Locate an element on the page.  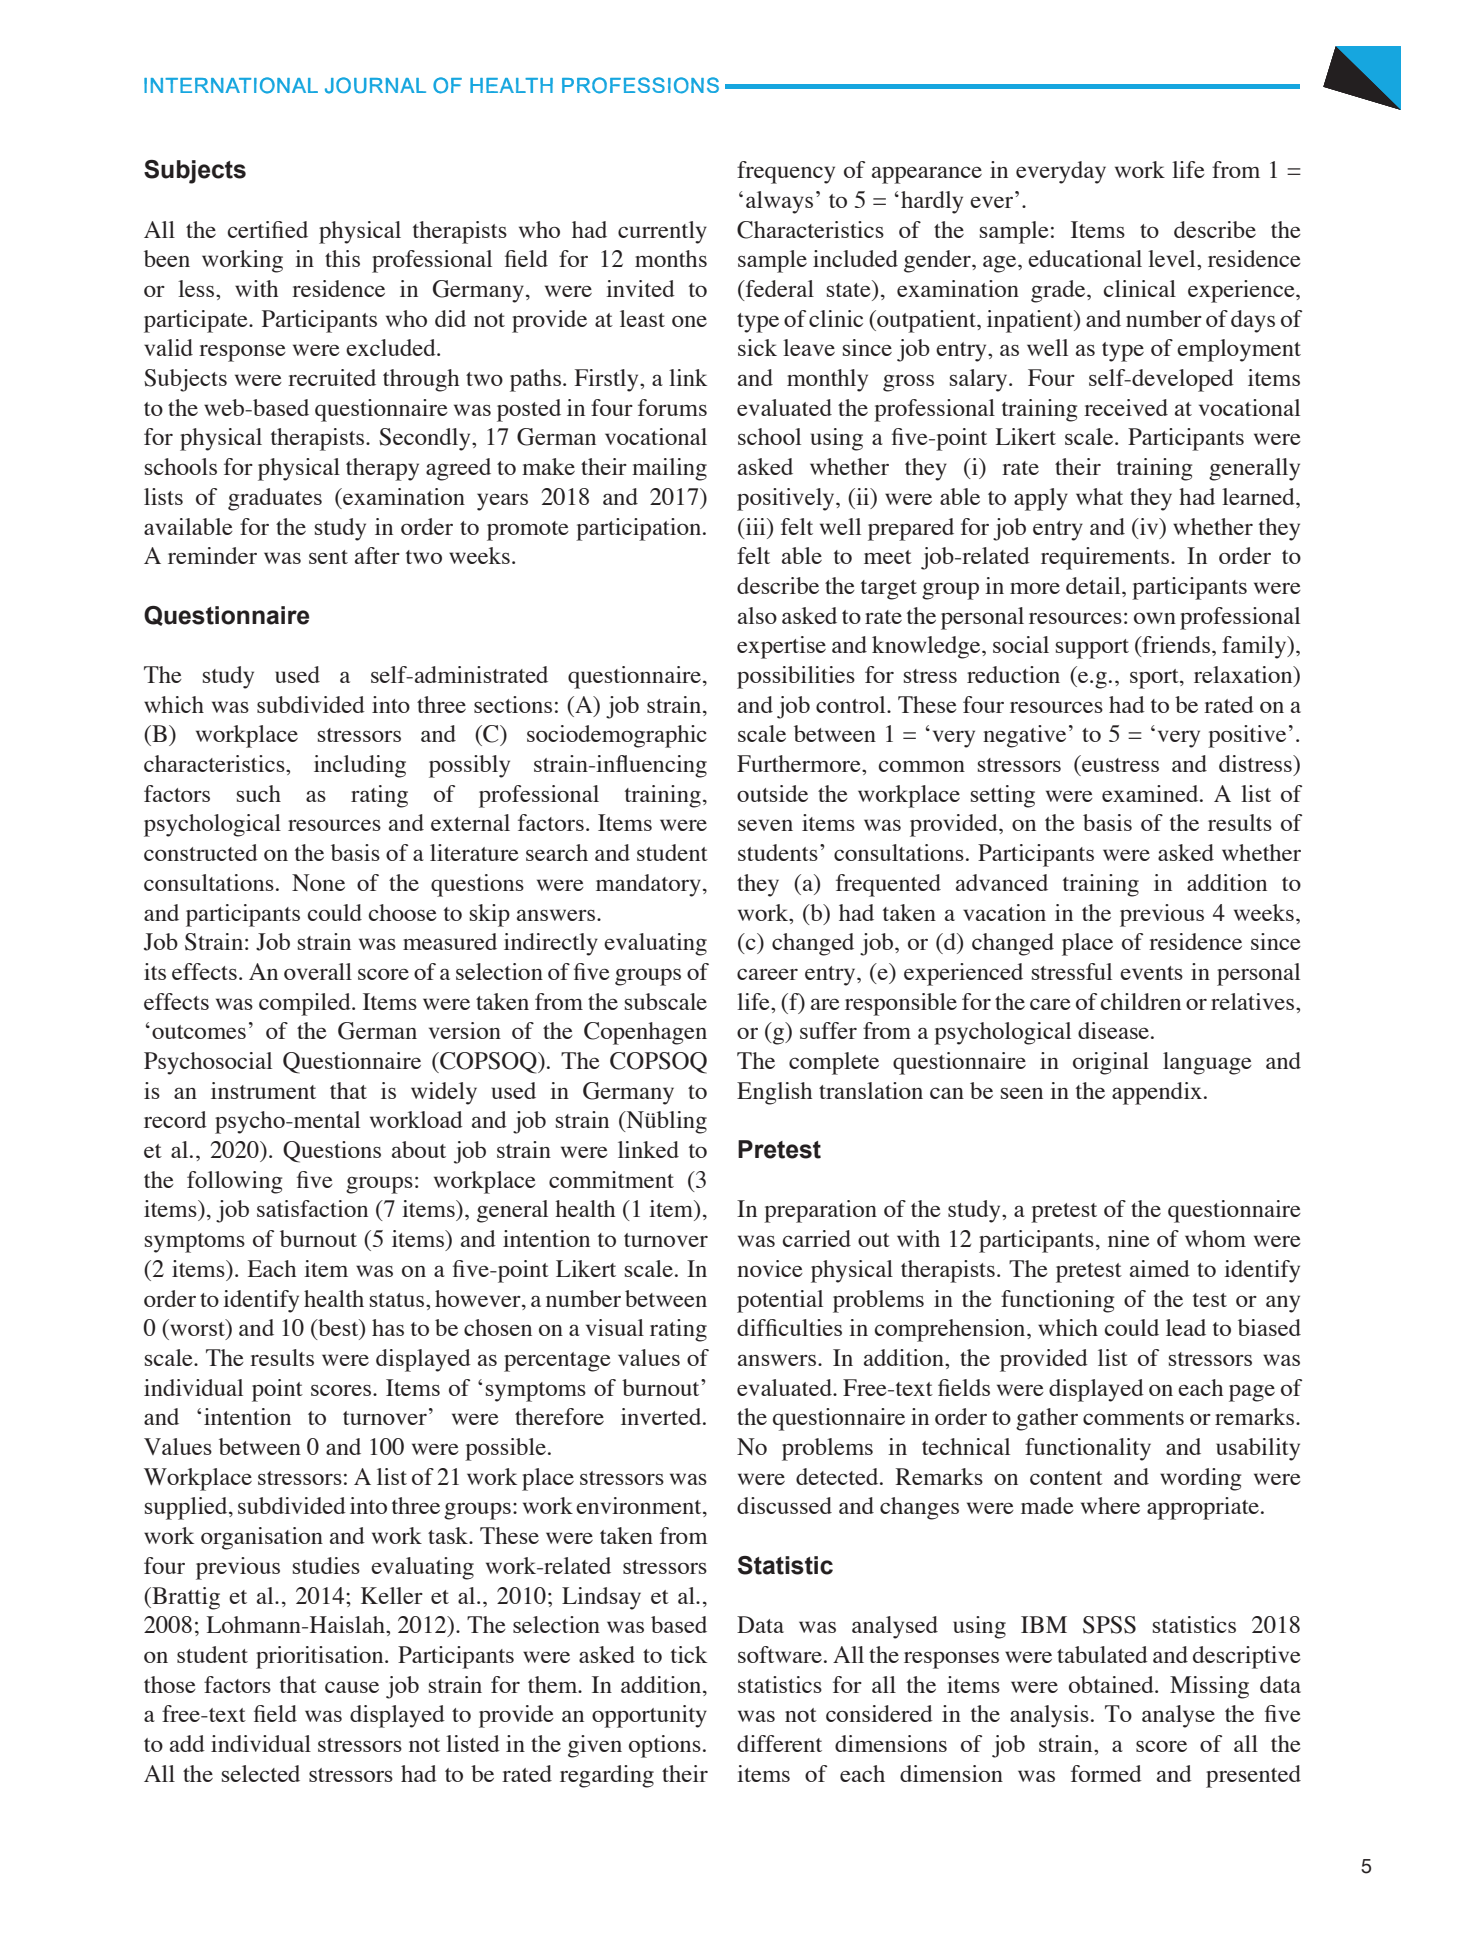
level is located at coordinates (1173, 258).
